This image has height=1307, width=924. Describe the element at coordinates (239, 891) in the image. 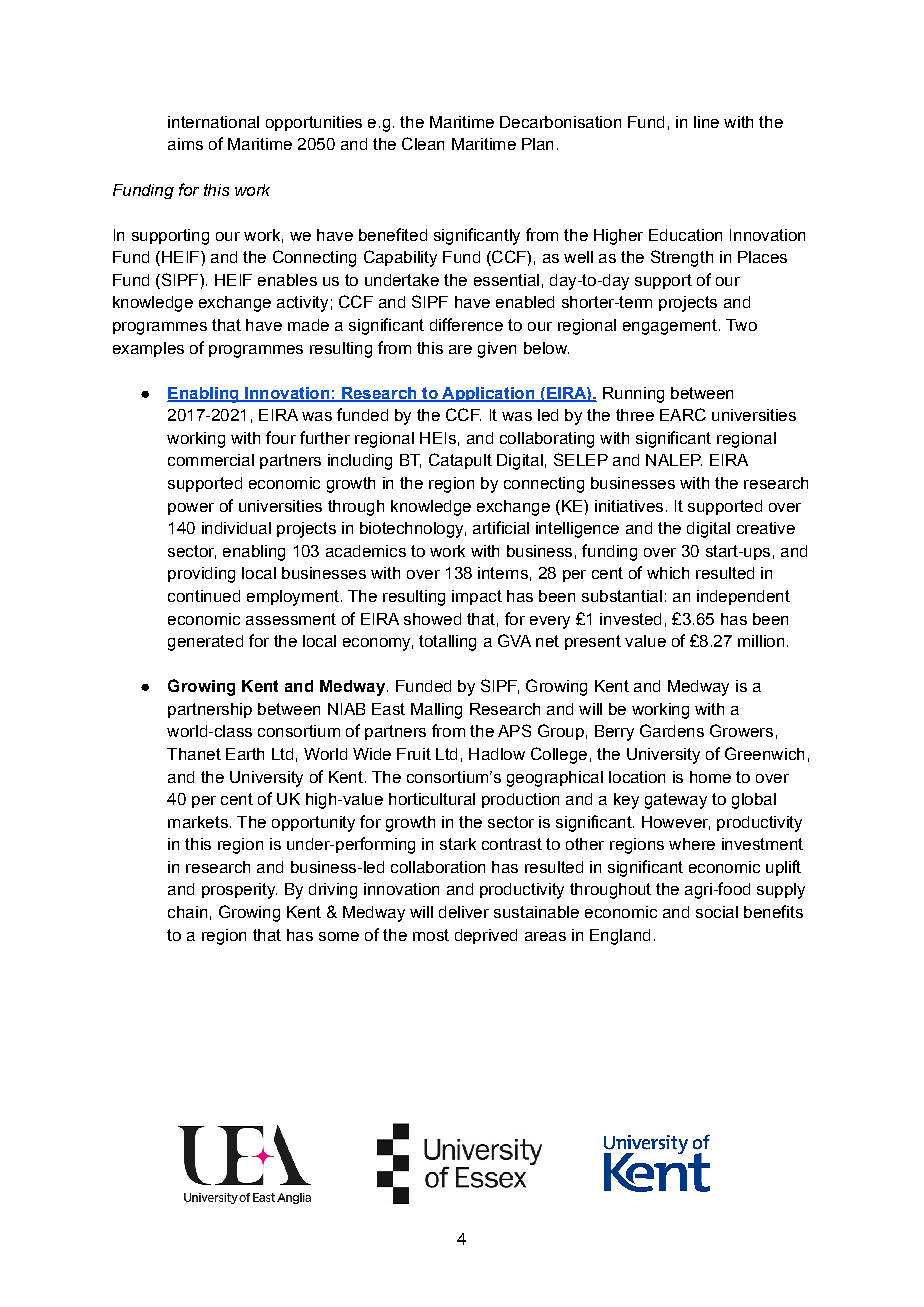

I see `prosperity` at that location.
